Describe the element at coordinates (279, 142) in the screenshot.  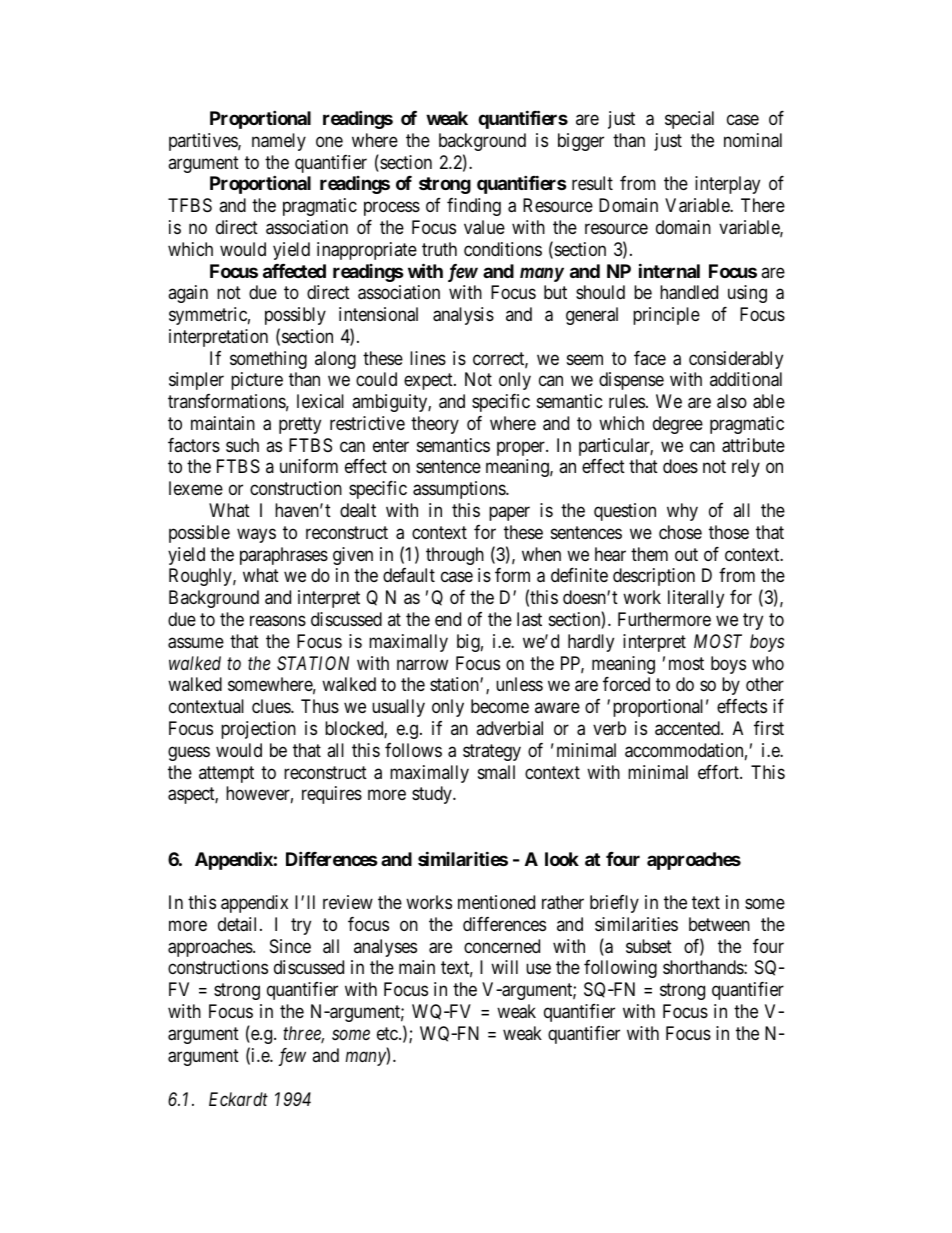
I see `namely` at that location.
